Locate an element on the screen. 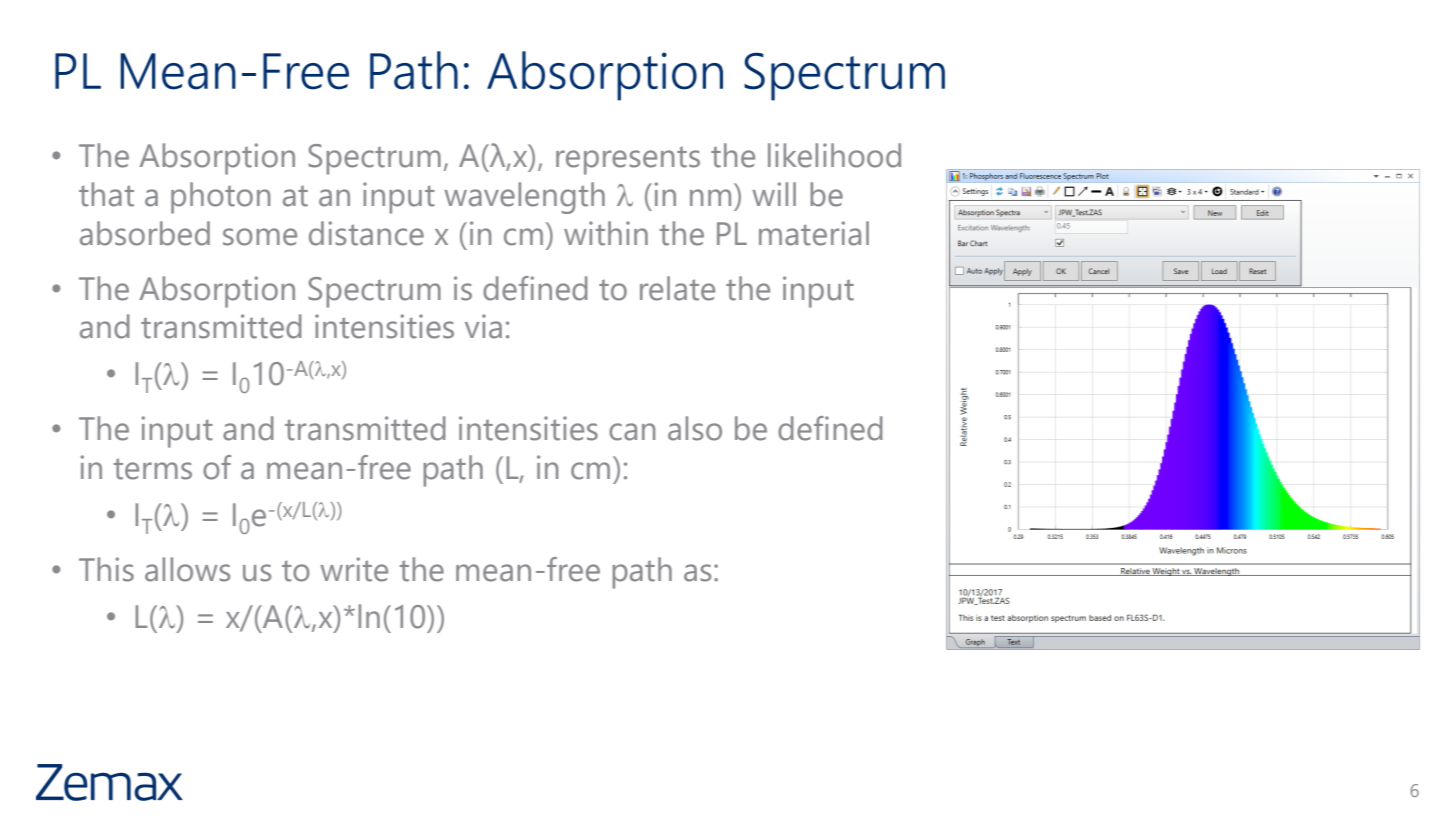 Image resolution: width=1456 pixels, height=819 pixels. photon is located at coordinates (220, 198).
